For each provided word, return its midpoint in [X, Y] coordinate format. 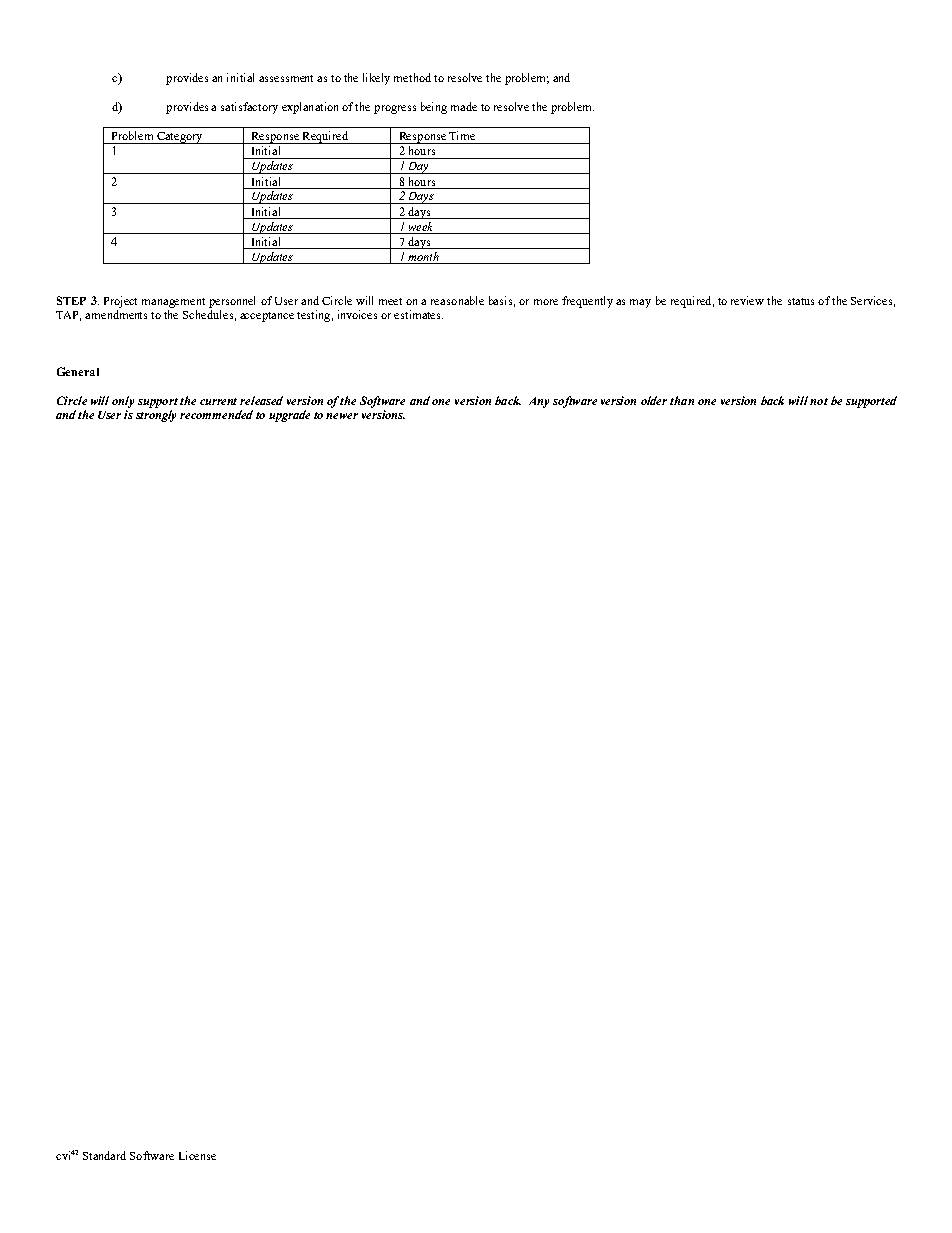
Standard [104, 1155]
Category [180, 138]
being [434, 108]
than [682, 400]
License [197, 1155]
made [464, 106]
